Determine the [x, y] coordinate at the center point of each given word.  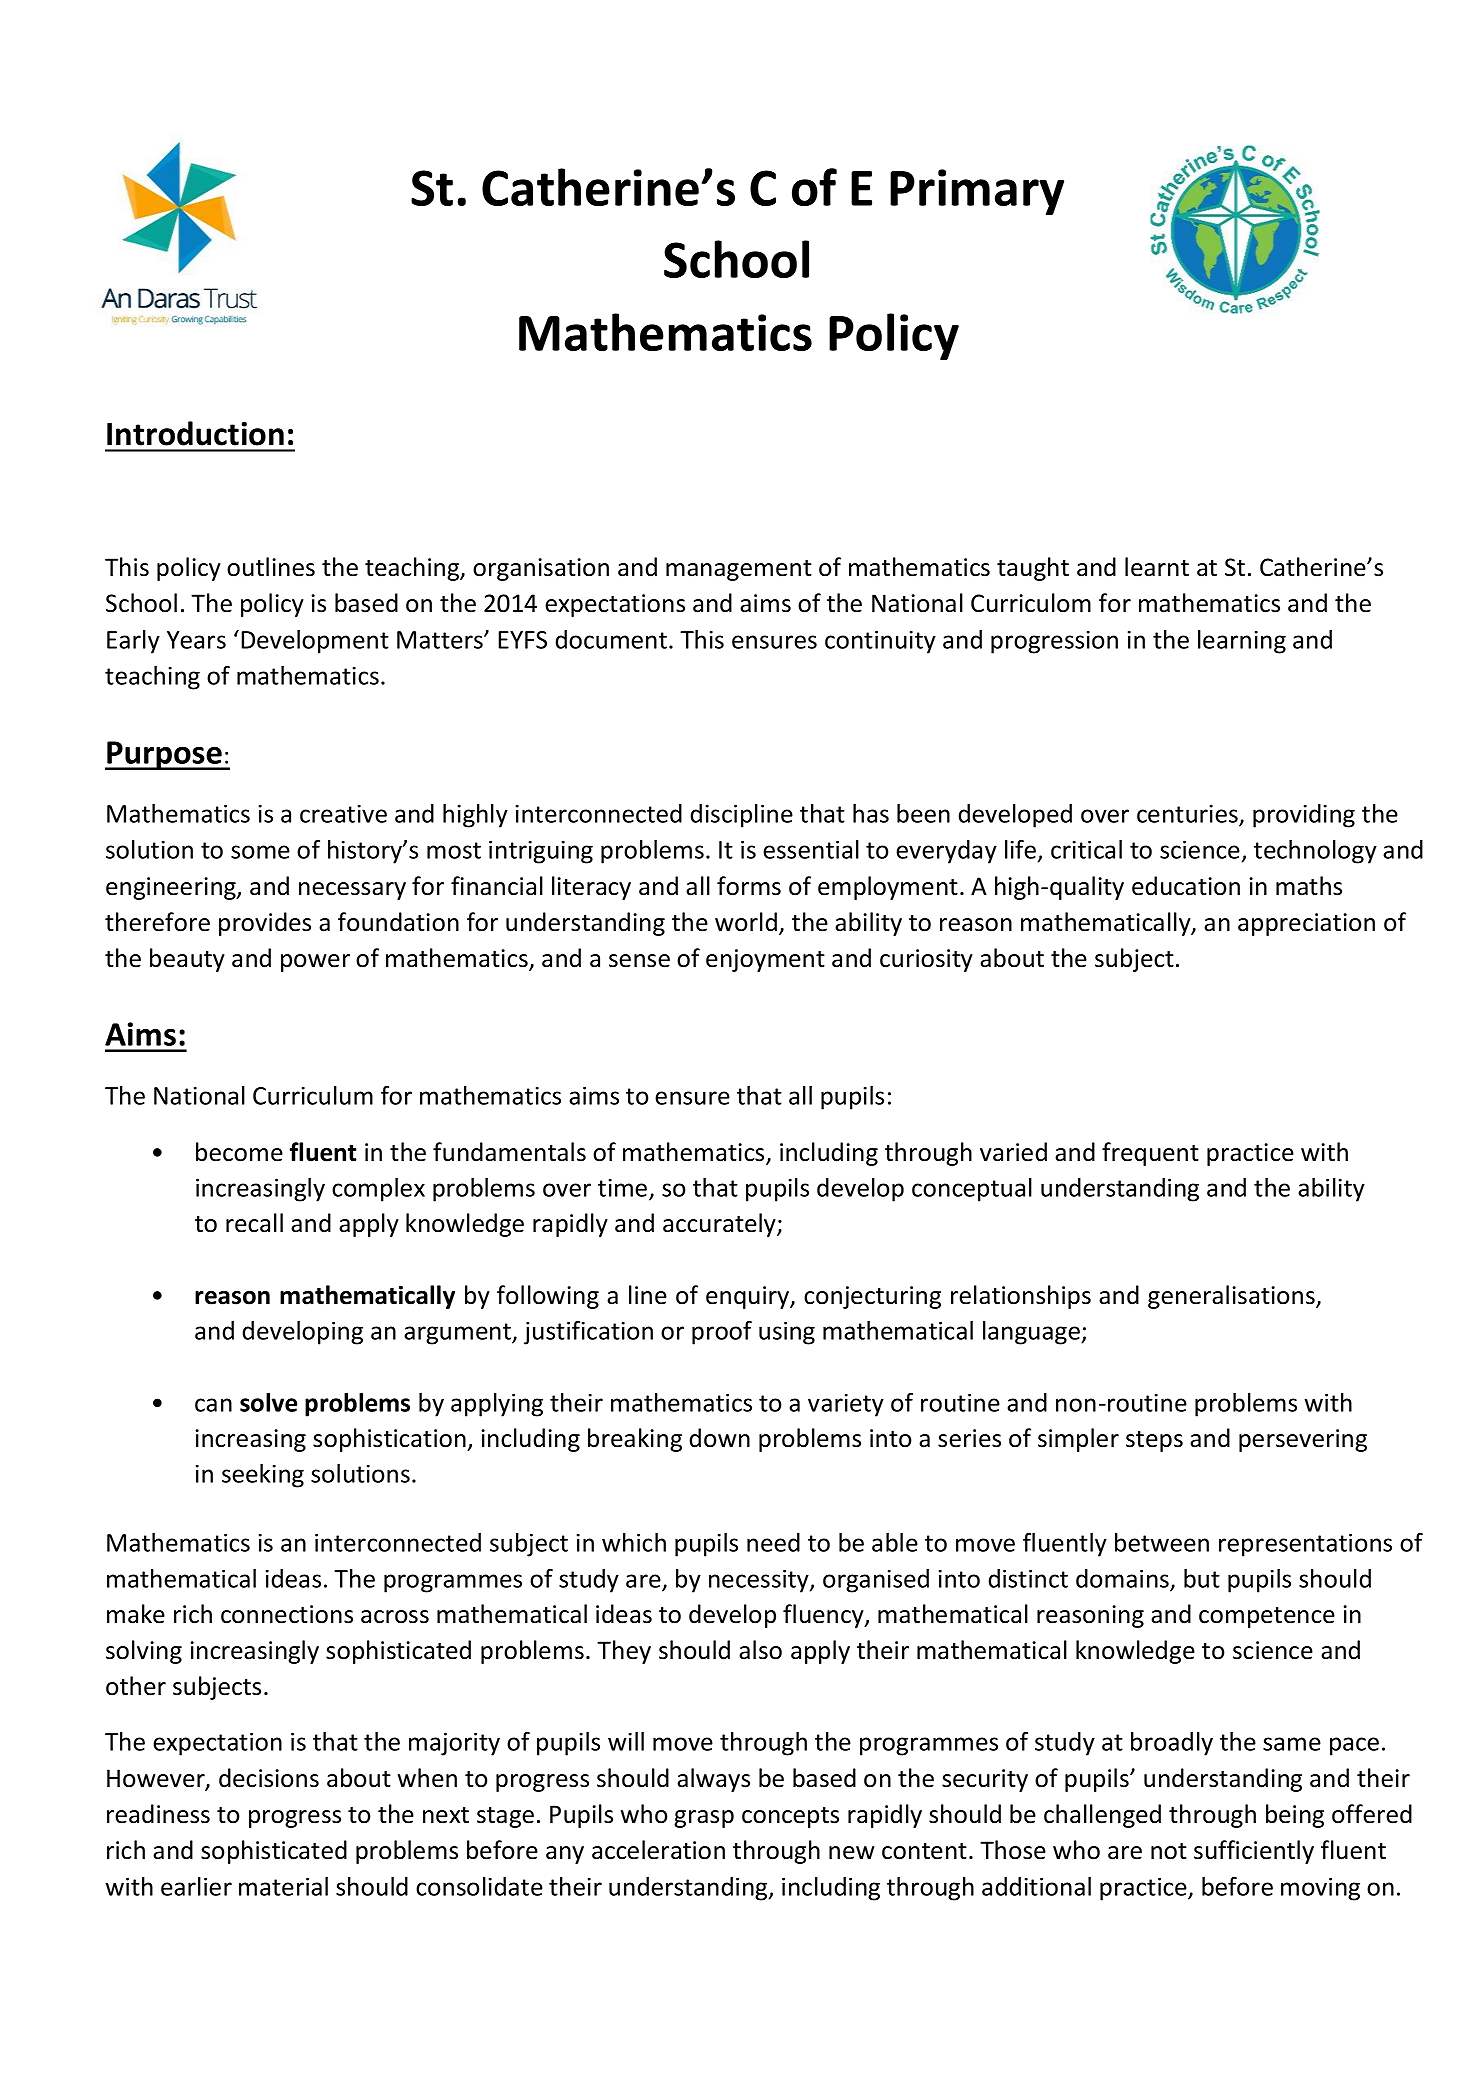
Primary [977, 192]
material [283, 1886]
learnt [1157, 567]
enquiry [749, 1297]
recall [254, 1223]
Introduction [195, 433]
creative [343, 814]
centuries [1188, 815]
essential [811, 849]
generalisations [1232, 1297]
